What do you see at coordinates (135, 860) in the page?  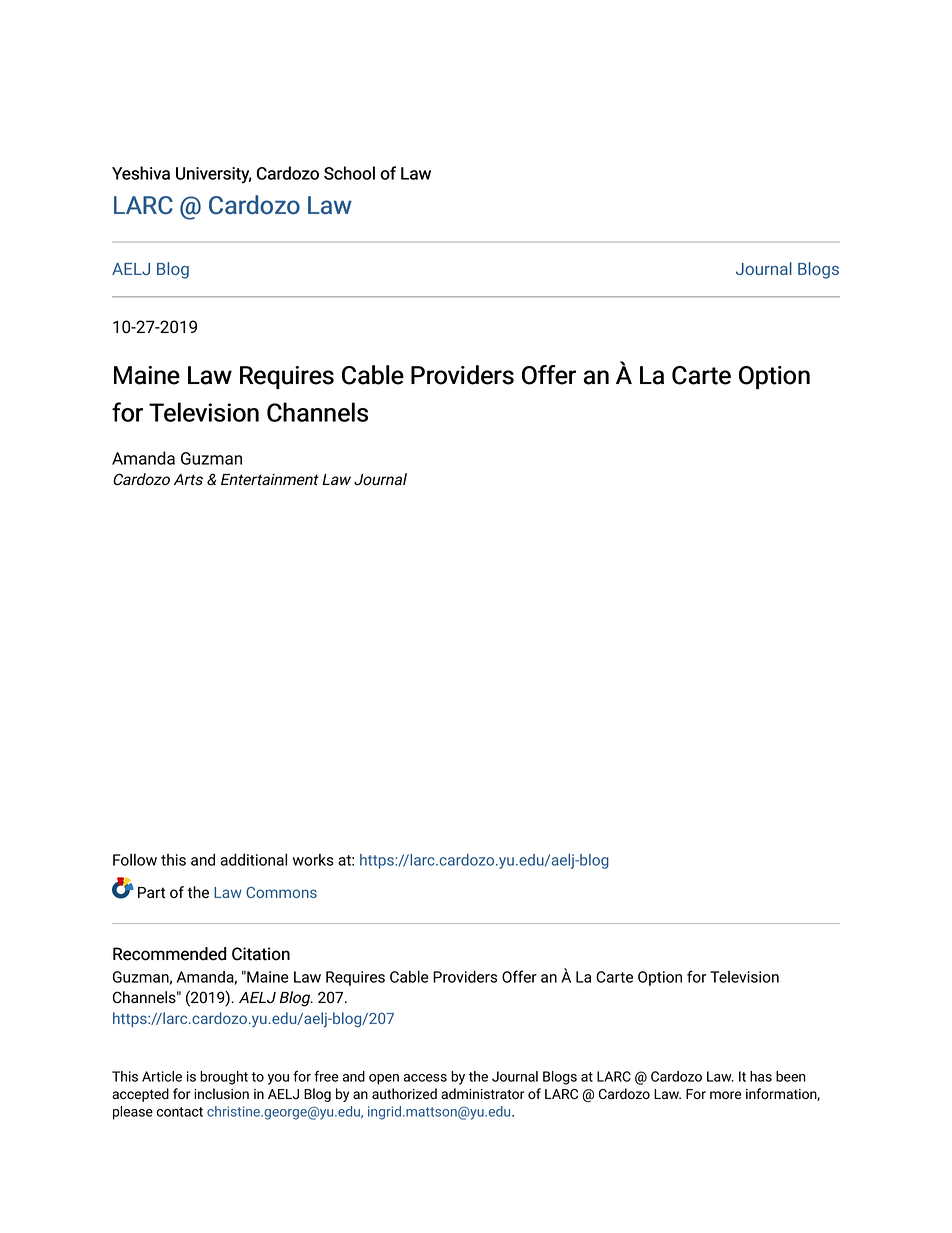 I see `Follow` at bounding box center [135, 860].
